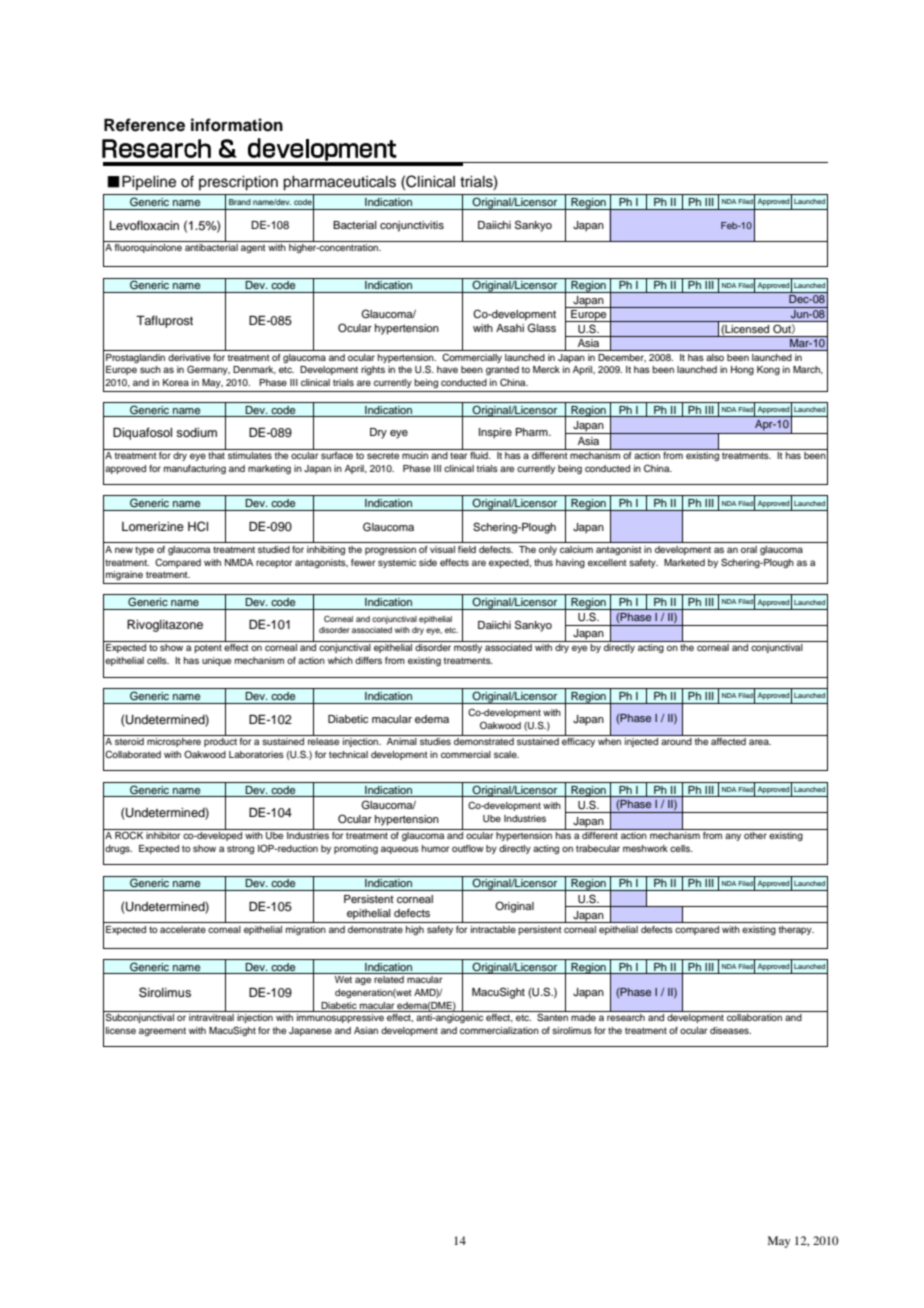 This screenshot has height=1308, width=924. I want to click on intravitreal, so click(211, 1016).
